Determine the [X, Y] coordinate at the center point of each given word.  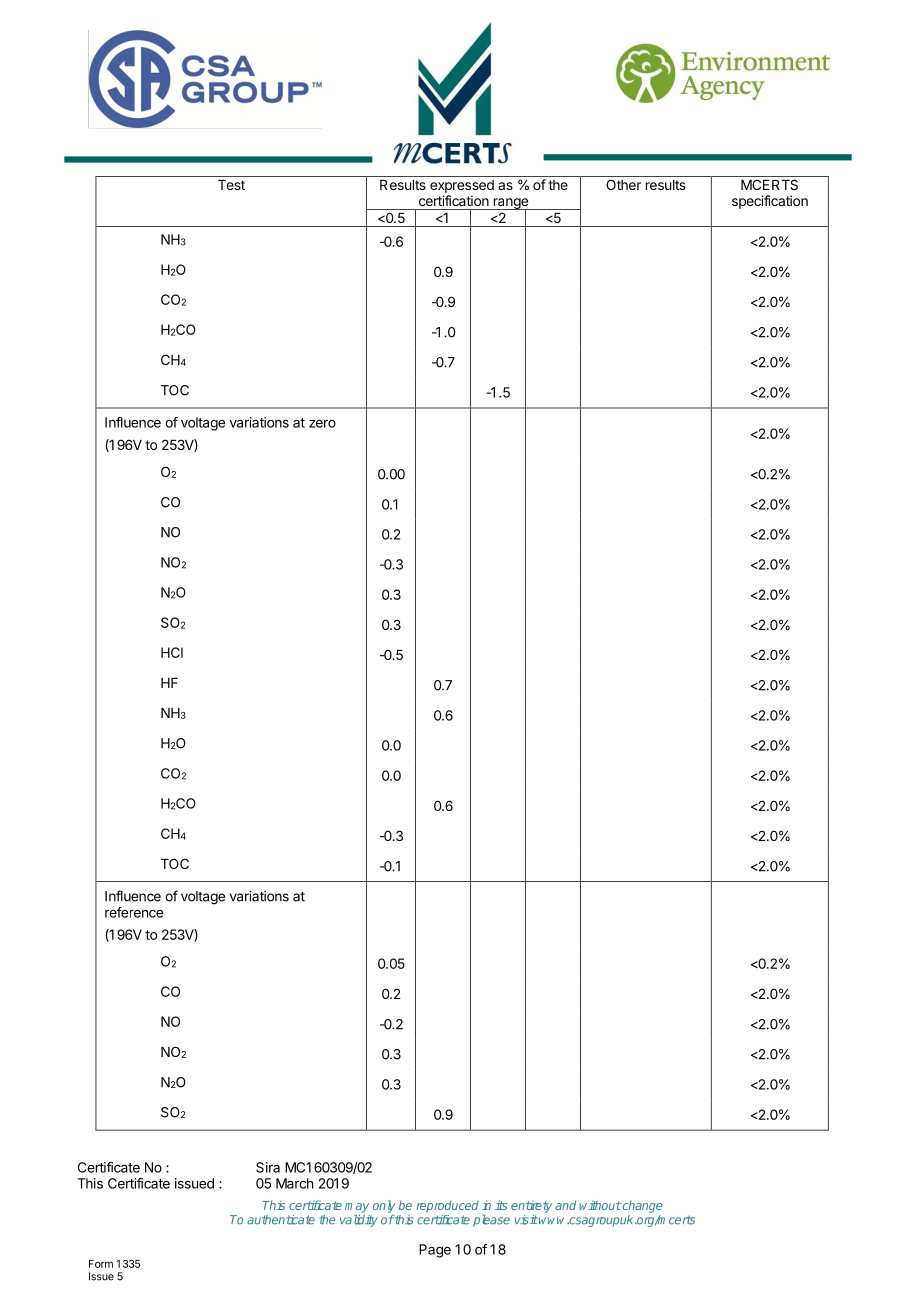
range [510, 205]
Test [231, 185]
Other [623, 184]
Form [101, 1264]
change [641, 1207]
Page [435, 1251]
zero [322, 423]
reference [134, 912]
